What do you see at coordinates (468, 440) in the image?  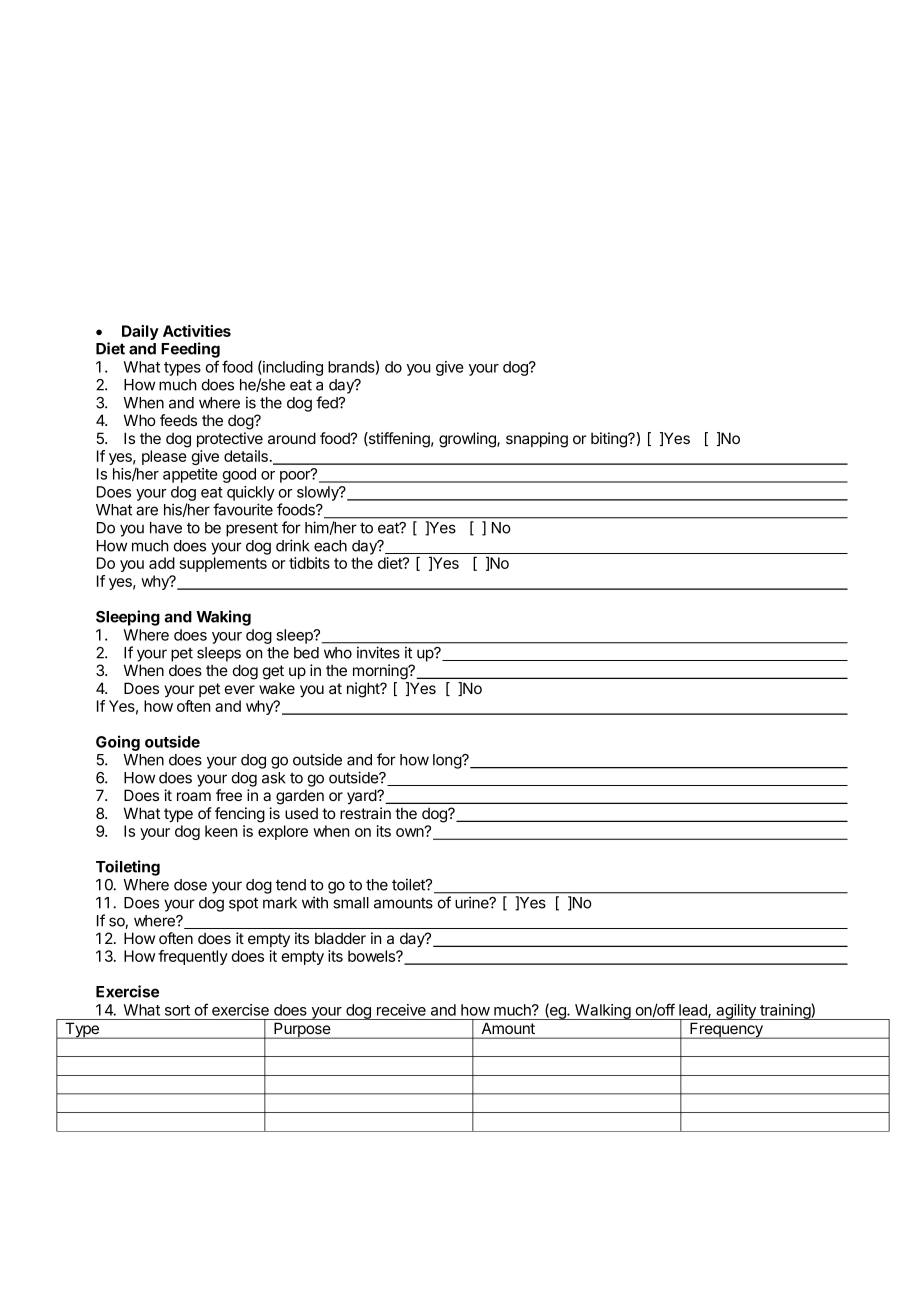 I see `growling` at bounding box center [468, 440].
